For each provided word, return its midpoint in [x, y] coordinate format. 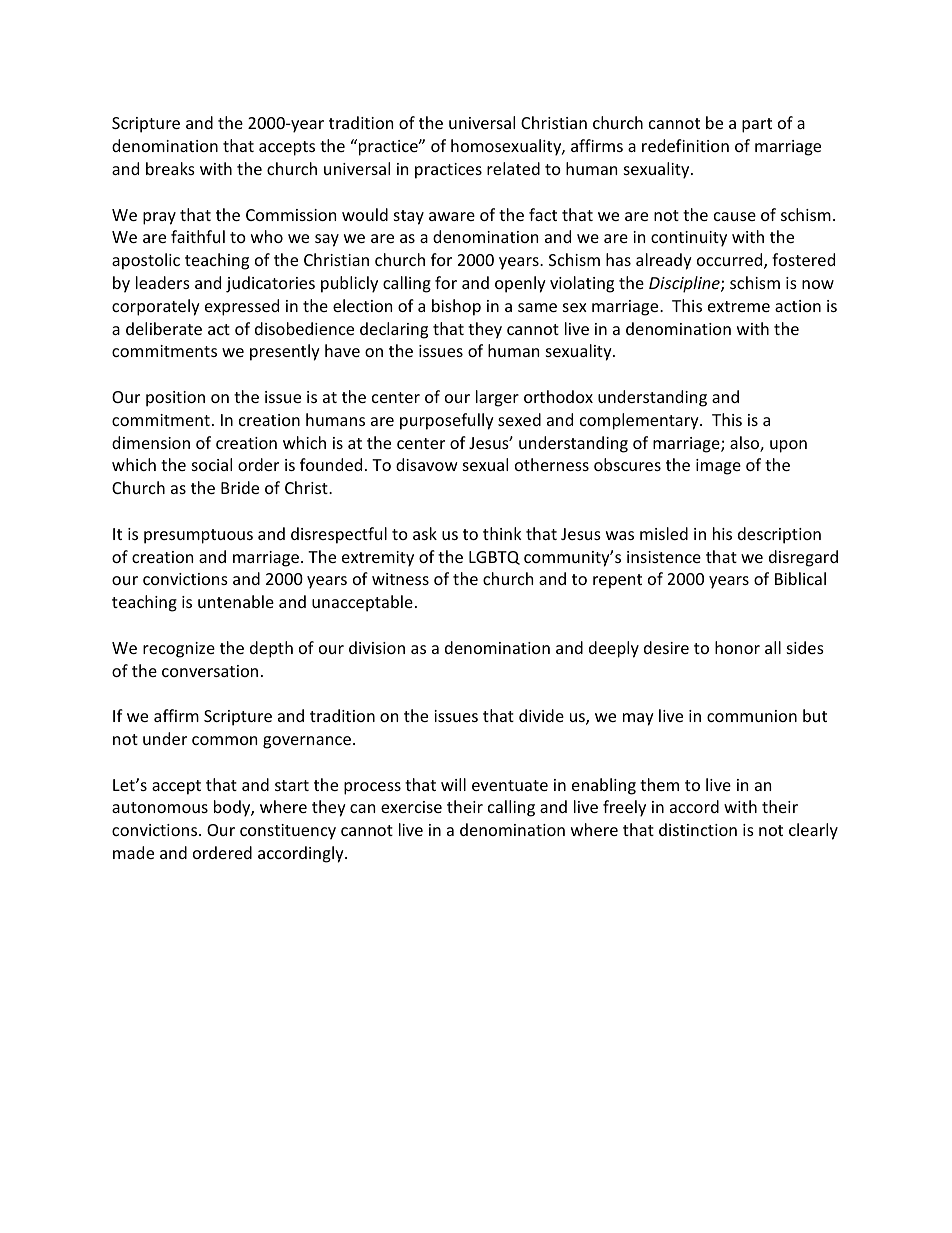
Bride [240, 487]
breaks [170, 168]
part [757, 125]
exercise [411, 807]
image [718, 467]
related [513, 168]
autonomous [160, 807]
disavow [427, 464]
